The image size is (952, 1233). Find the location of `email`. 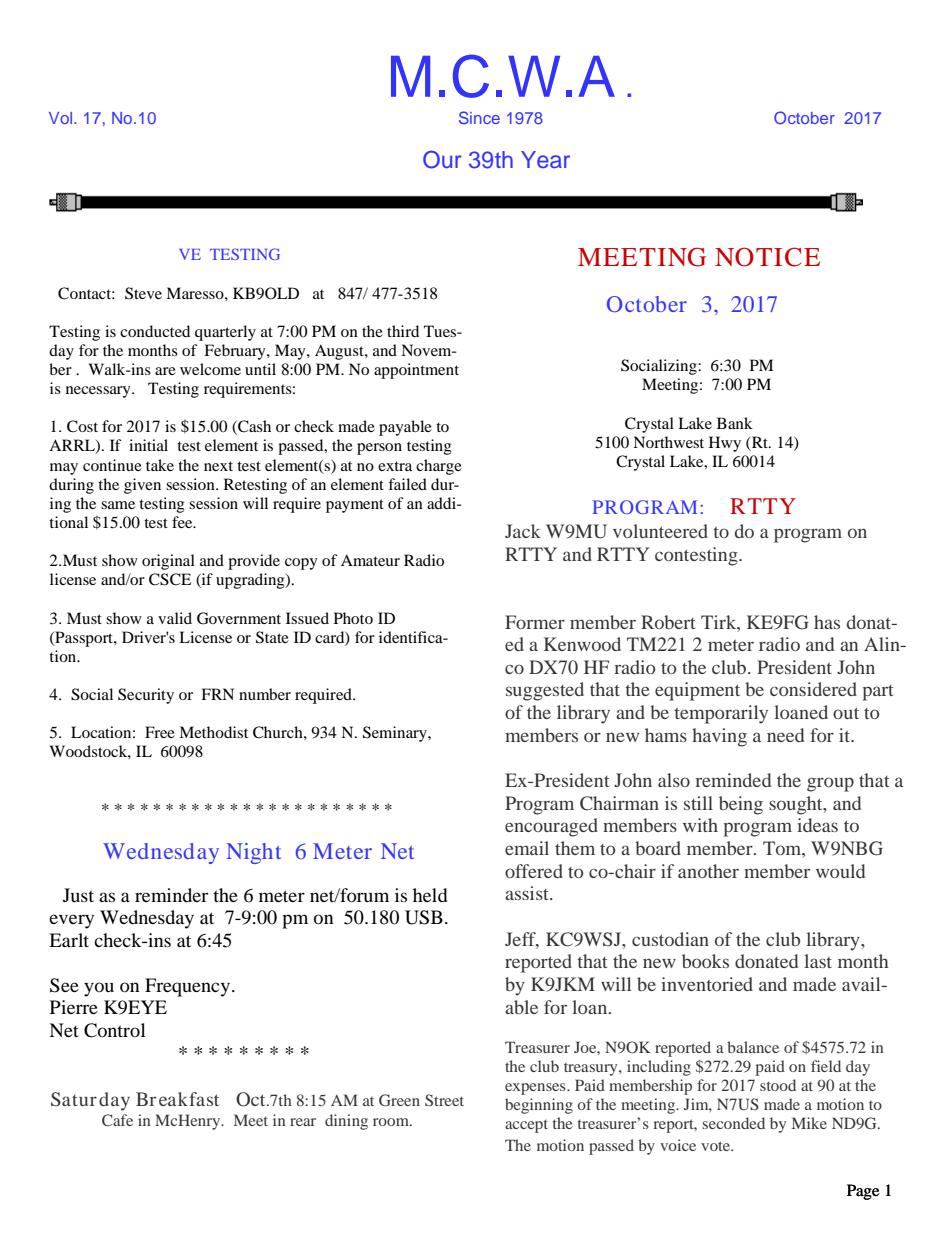

email is located at coordinates (527, 848).
